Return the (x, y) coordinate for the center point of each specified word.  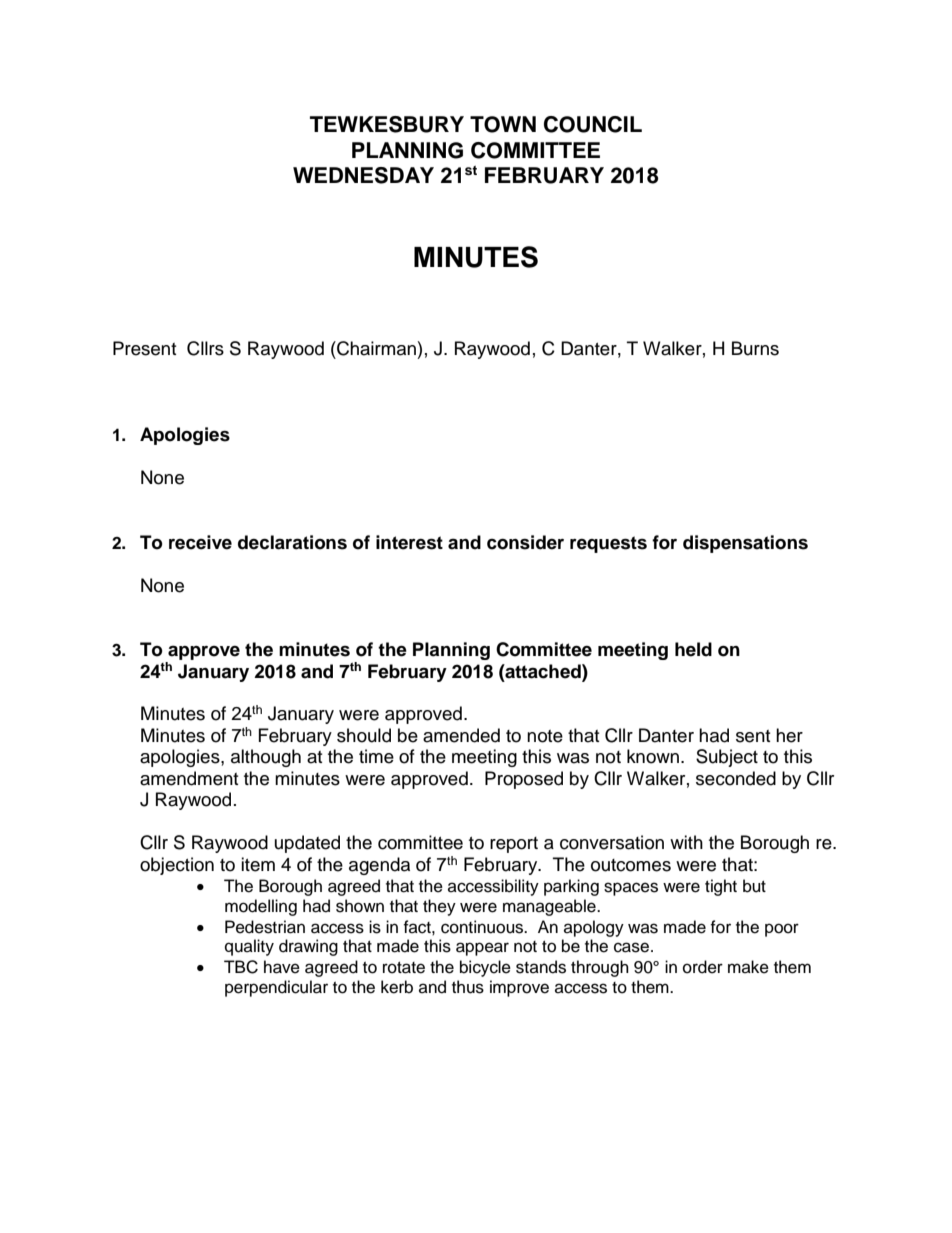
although (266, 758)
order (703, 967)
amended (461, 735)
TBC (241, 967)
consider (525, 542)
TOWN (503, 124)
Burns (755, 348)
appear (482, 949)
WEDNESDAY (363, 175)
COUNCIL (593, 124)
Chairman (375, 348)
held (693, 649)
